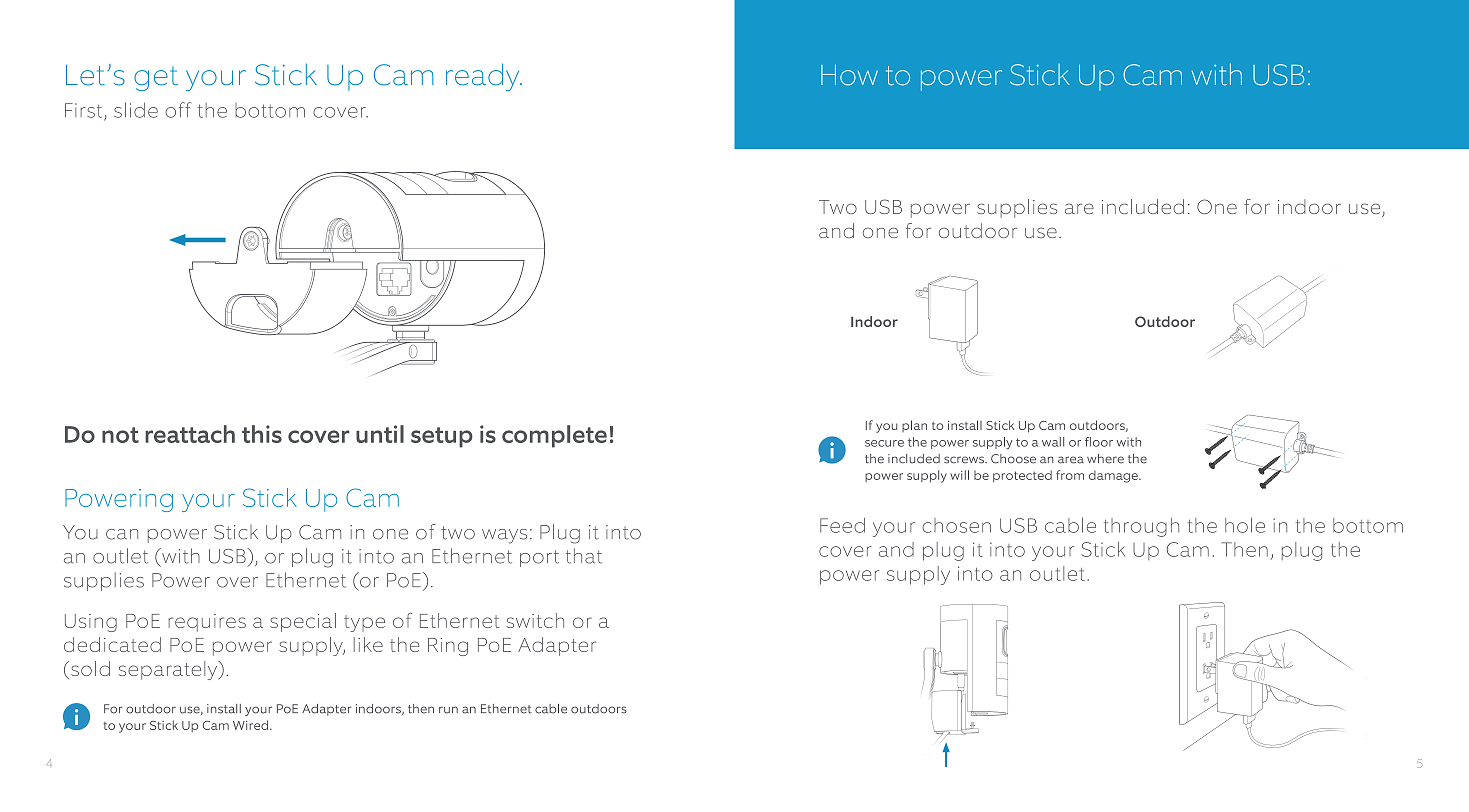 This screenshot has height=812, width=1469. What do you see at coordinates (914, 426) in the screenshot?
I see `plan` at bounding box center [914, 426].
